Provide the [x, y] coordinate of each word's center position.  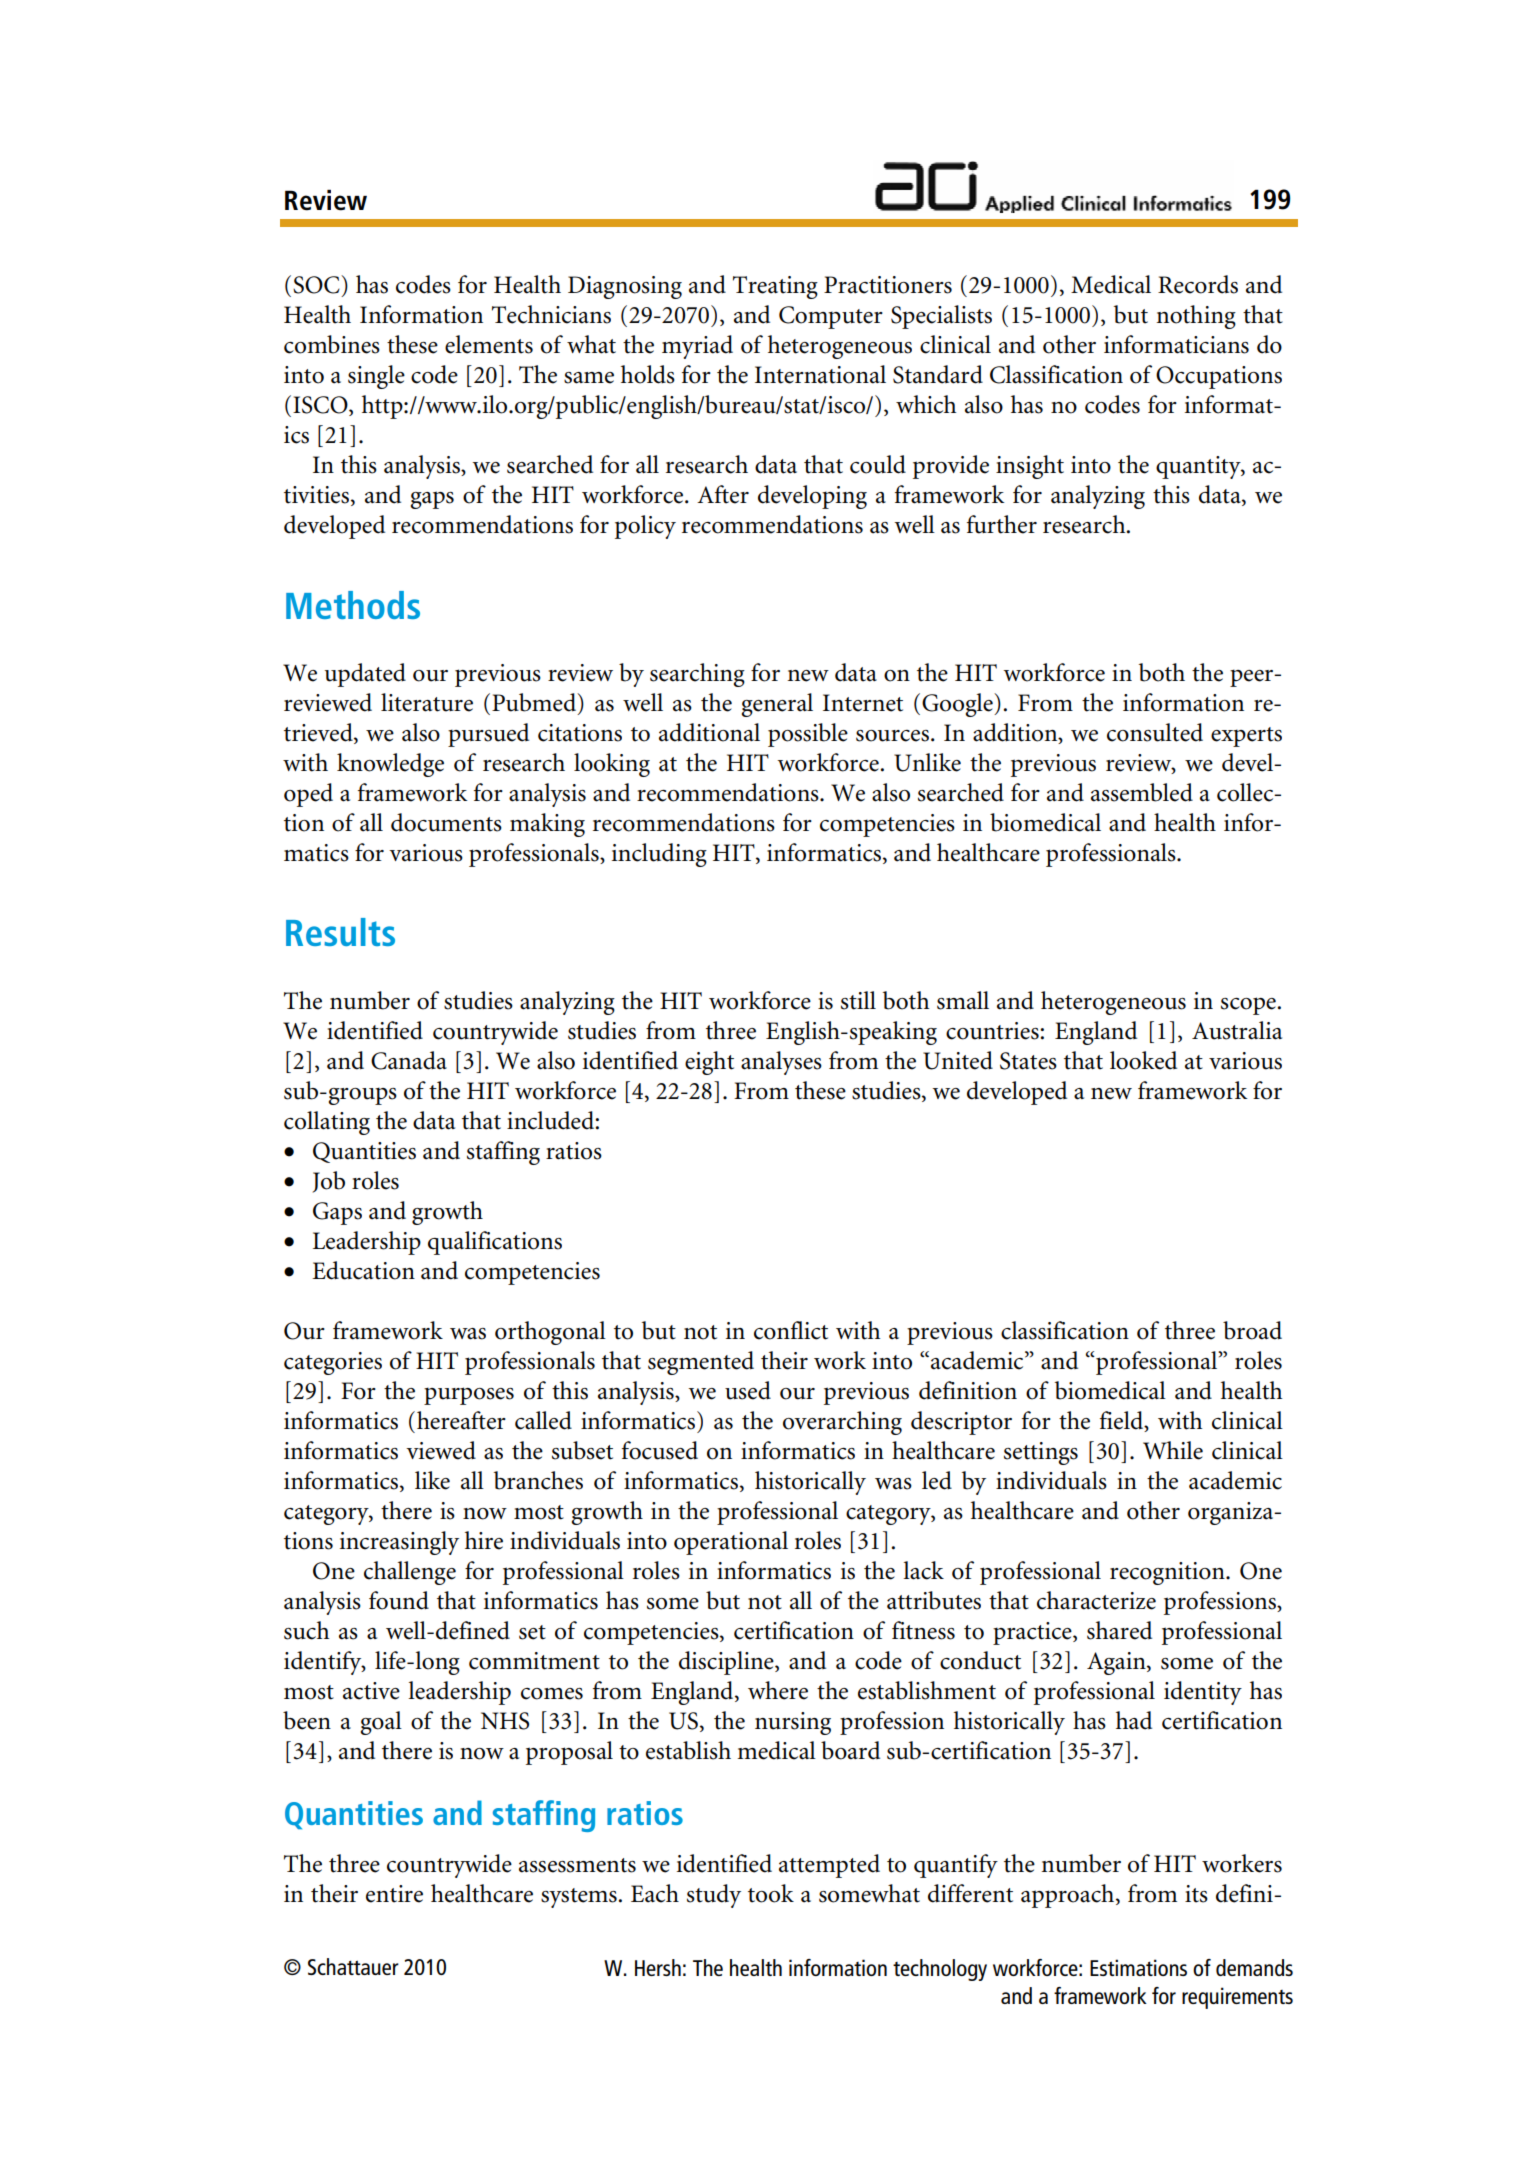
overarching [842, 1423]
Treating [775, 287]
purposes [469, 1396]
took [771, 1893]
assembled [1142, 792]
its [1196, 1894]
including [659, 855]
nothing [1196, 317]
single [376, 377]
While [1173, 1450]
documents [446, 822]
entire [394, 1894]
